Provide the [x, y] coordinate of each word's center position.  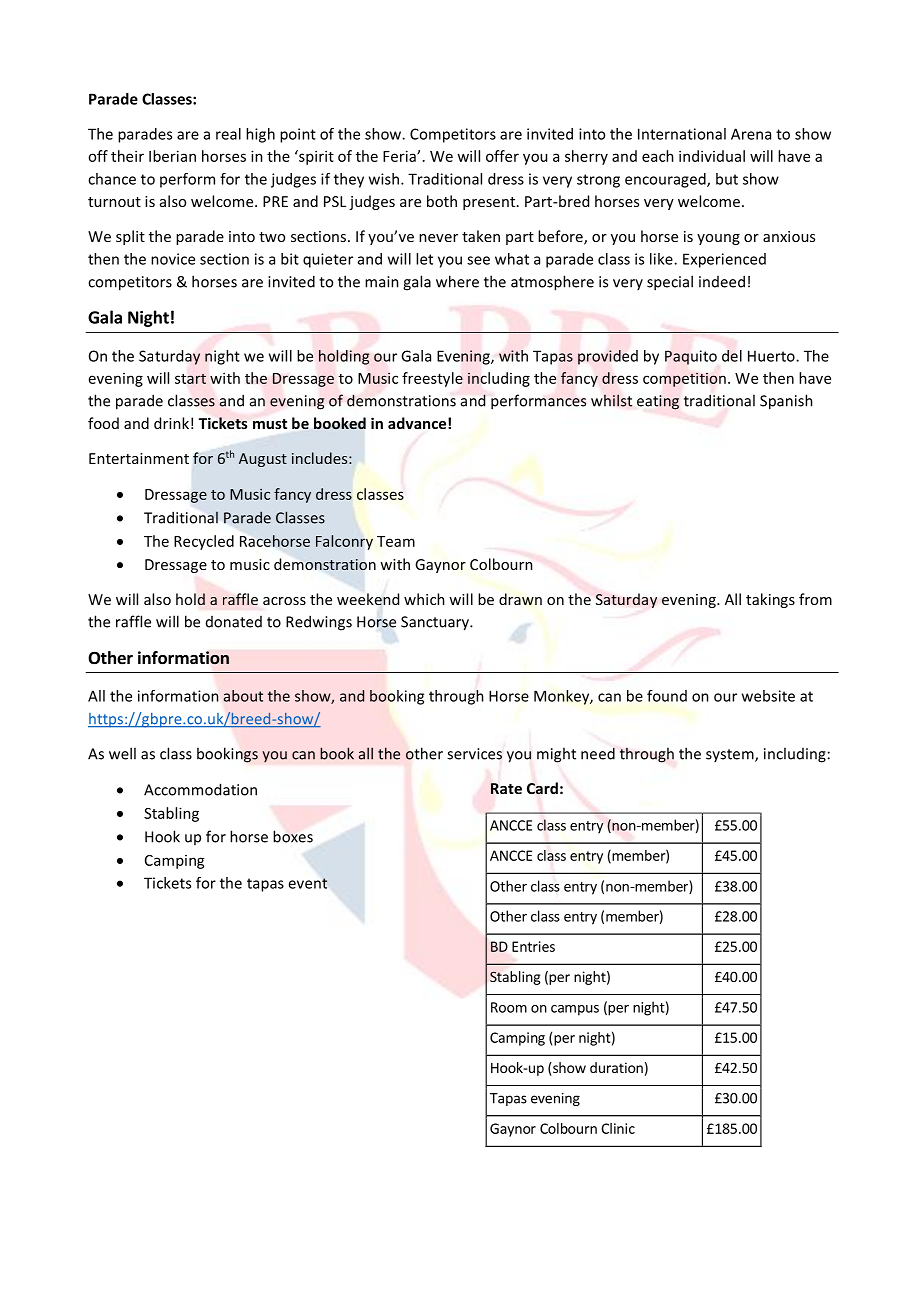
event [308, 883]
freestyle [432, 379]
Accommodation [200, 789]
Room [509, 1007]
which [424, 599]
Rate [506, 788]
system [731, 755]
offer [502, 156]
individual [712, 156]
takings [770, 600]
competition [684, 379]
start [190, 379]
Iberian [172, 156]
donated [234, 622]
